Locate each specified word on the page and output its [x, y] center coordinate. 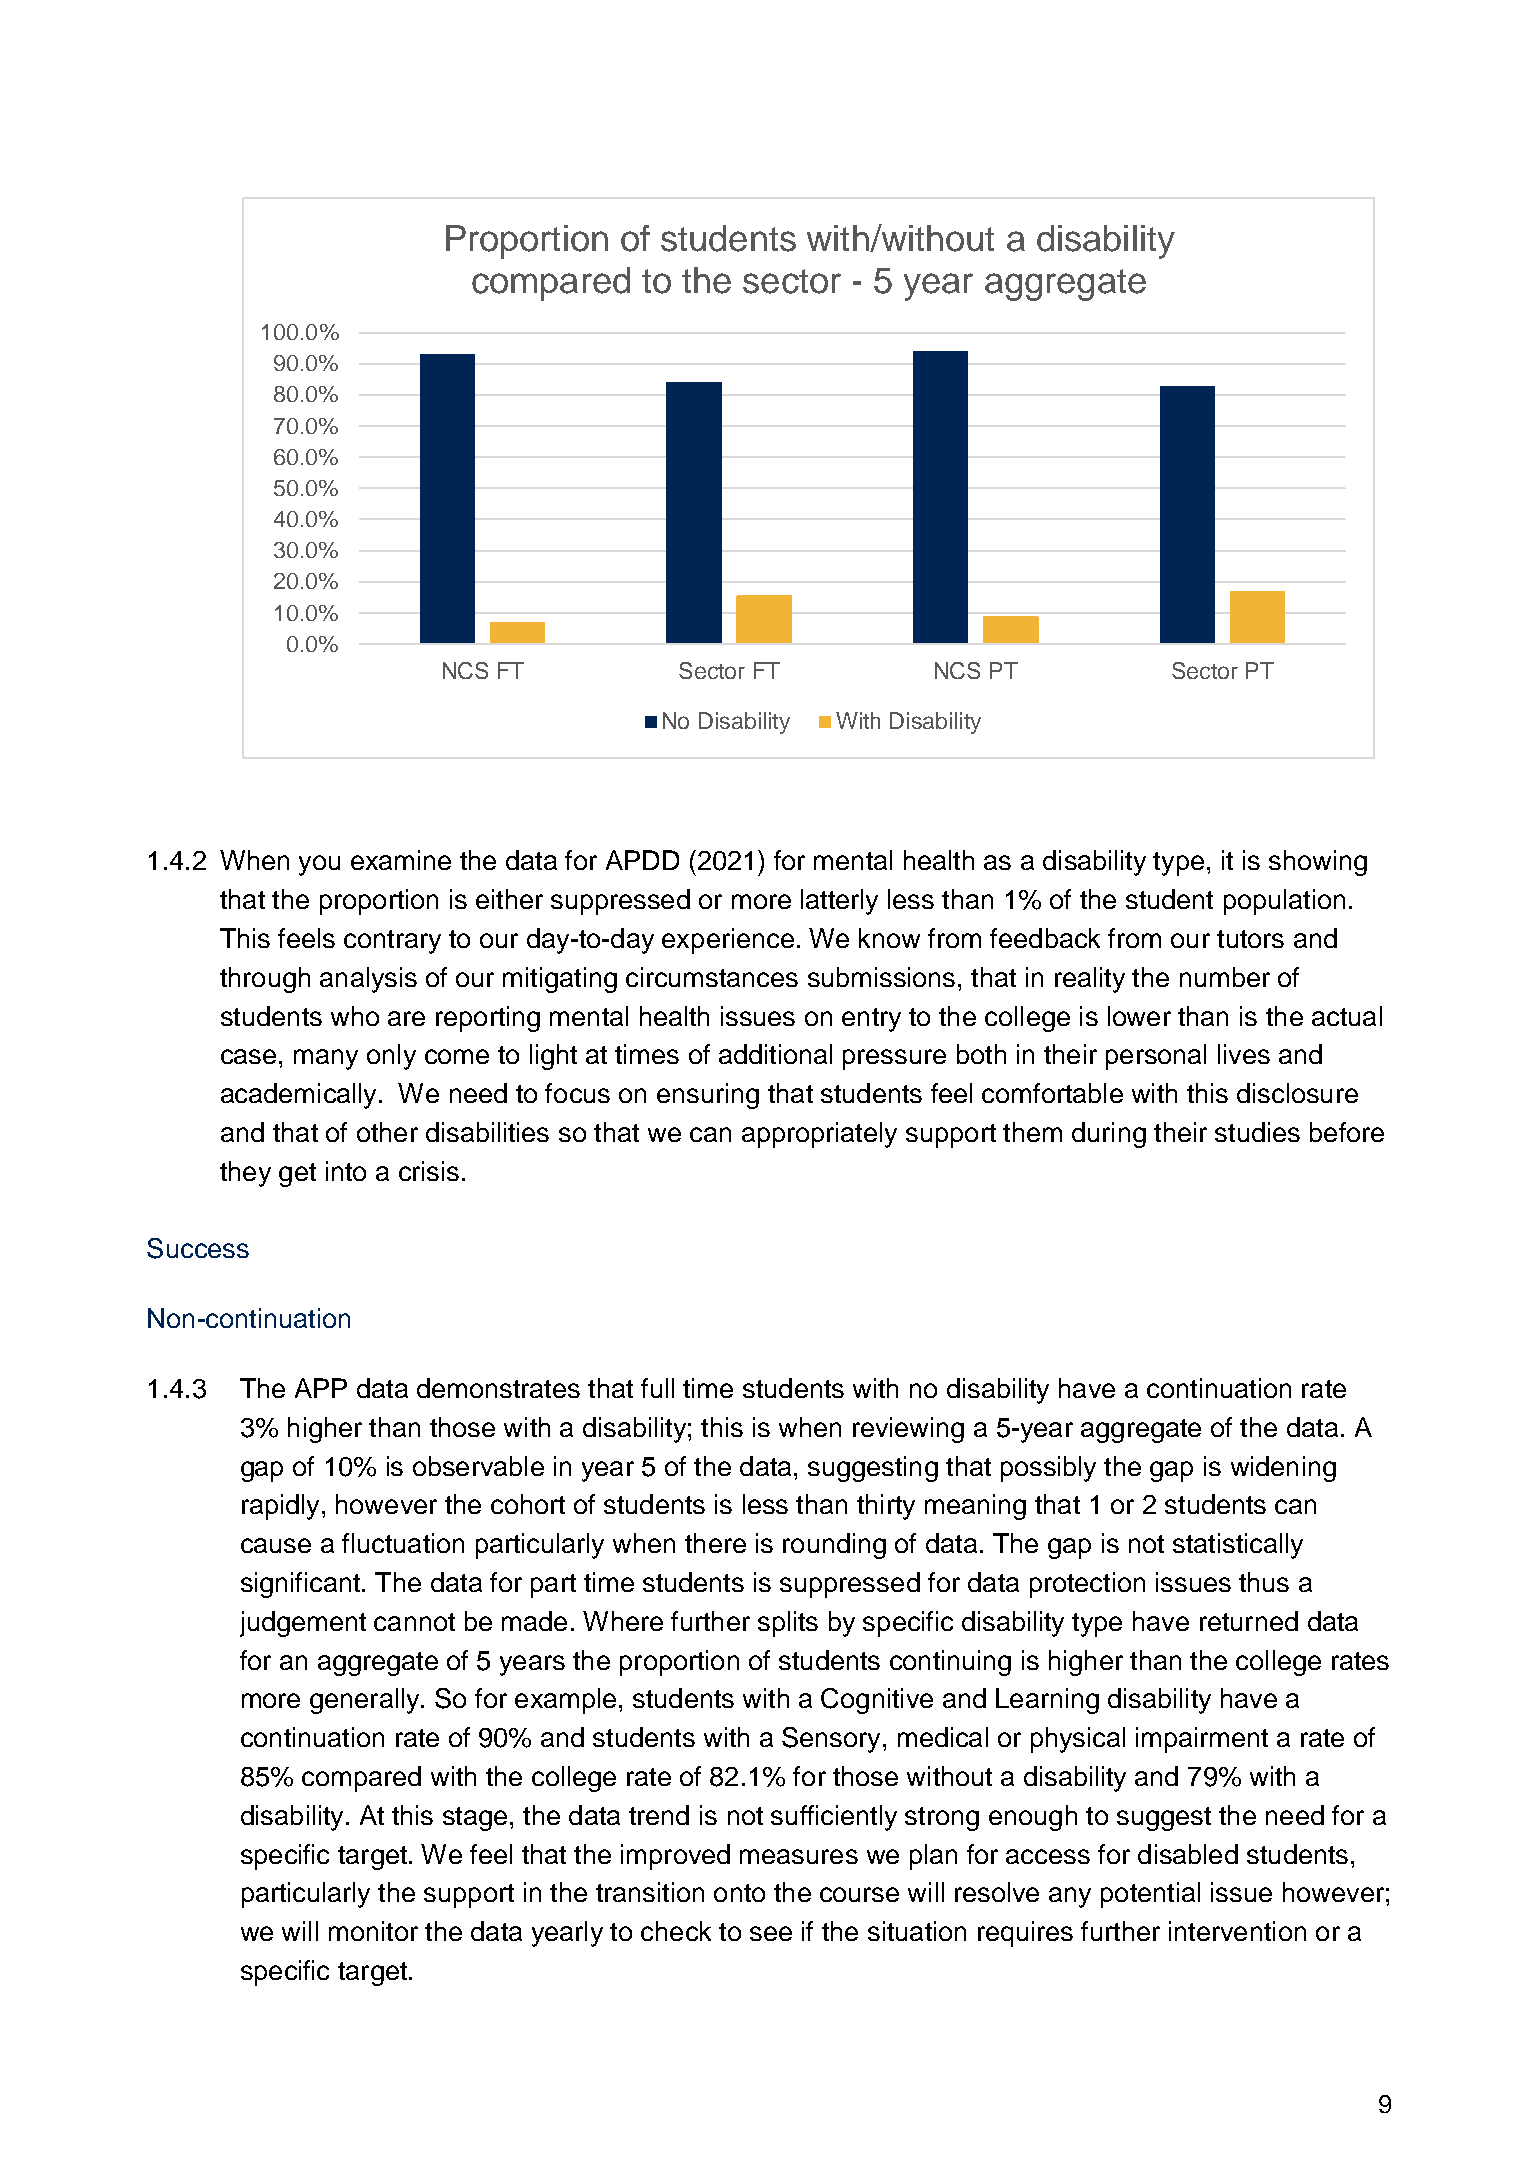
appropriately [819, 1135]
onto [739, 1893]
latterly [839, 902]
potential [1150, 1895]
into [346, 1171]
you [319, 865]
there [715, 1543]
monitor [373, 1931]
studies [1257, 1132]
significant [300, 1585]
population [1284, 902]
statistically [1238, 1546]
